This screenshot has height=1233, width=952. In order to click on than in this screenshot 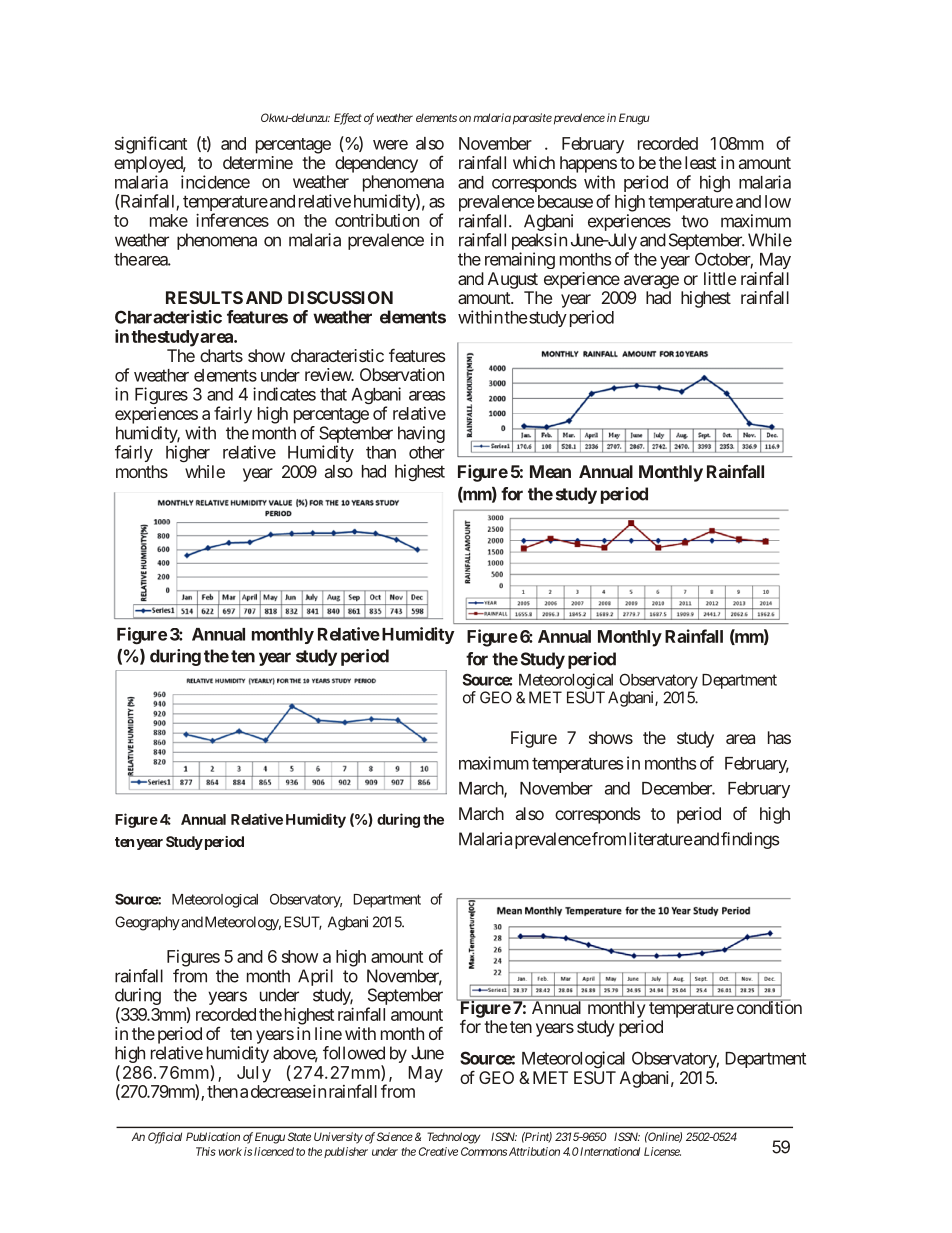, I will do `click(381, 452)`.
